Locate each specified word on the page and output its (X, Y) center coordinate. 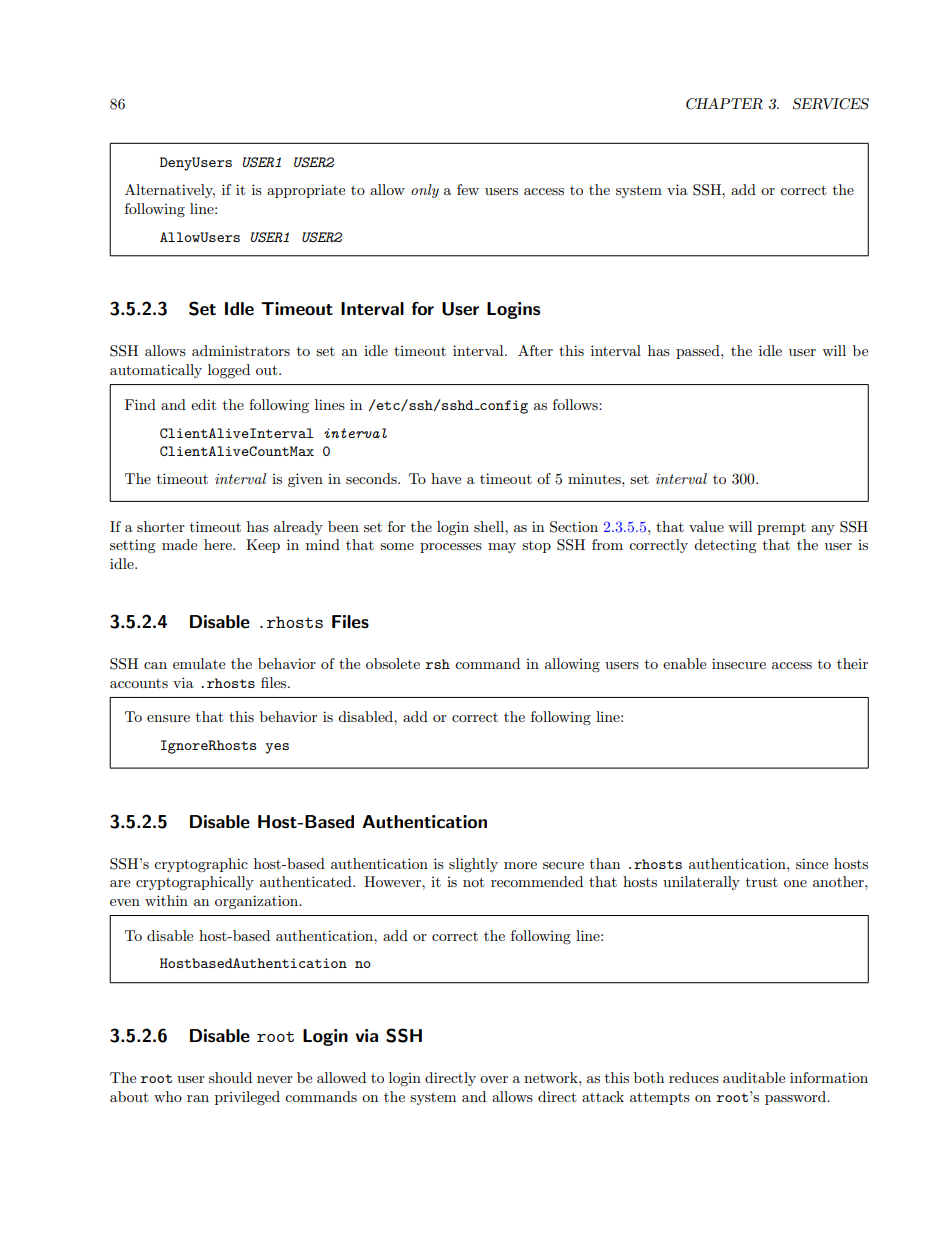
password (797, 1098)
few (468, 189)
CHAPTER (724, 104)
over (494, 1079)
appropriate (306, 191)
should (230, 1077)
